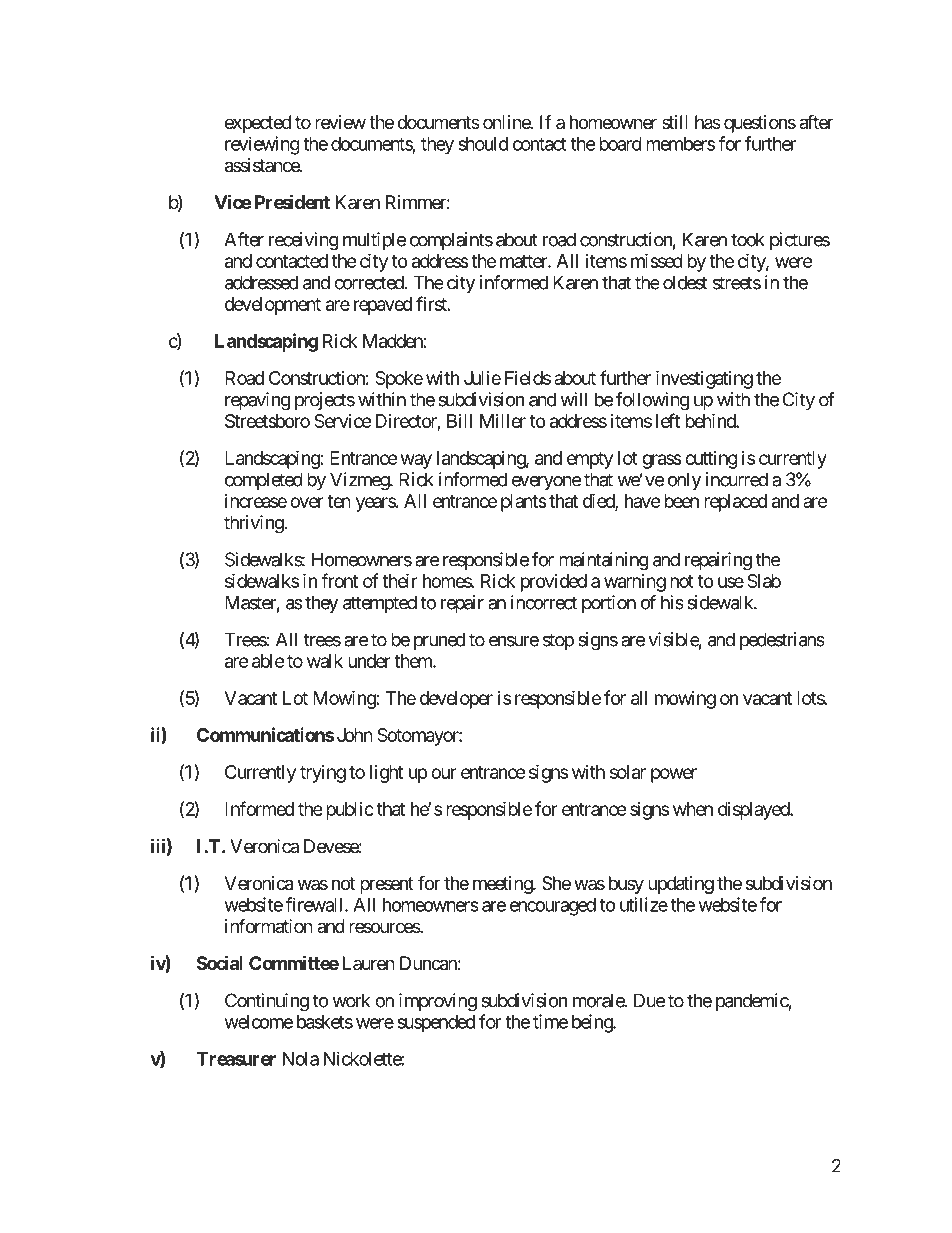 The width and height of the screenshot is (952, 1233). Describe the element at coordinates (263, 165) in the screenshot. I see `assistance` at that location.
